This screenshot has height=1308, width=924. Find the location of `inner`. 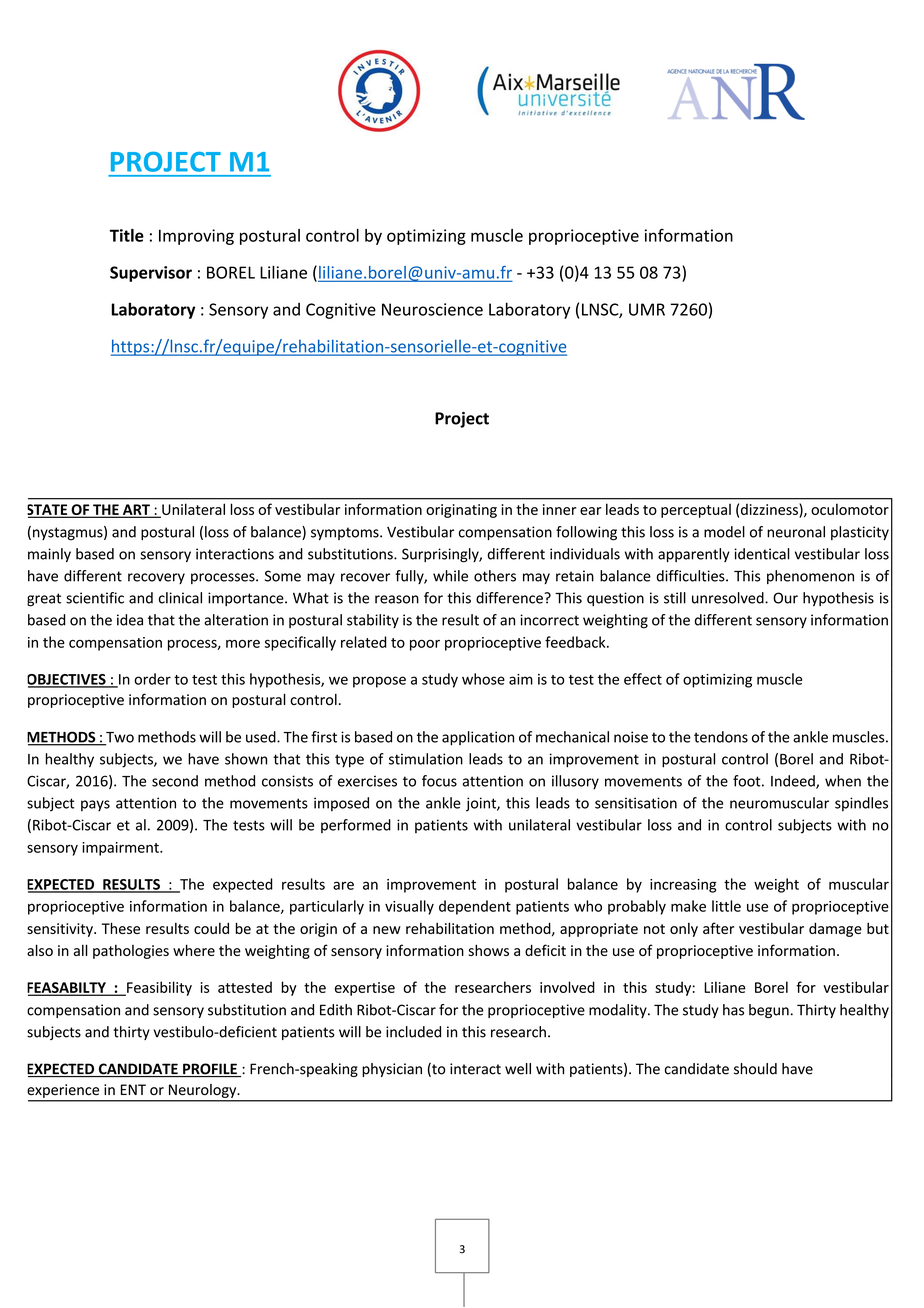

inner is located at coordinates (559, 509).
